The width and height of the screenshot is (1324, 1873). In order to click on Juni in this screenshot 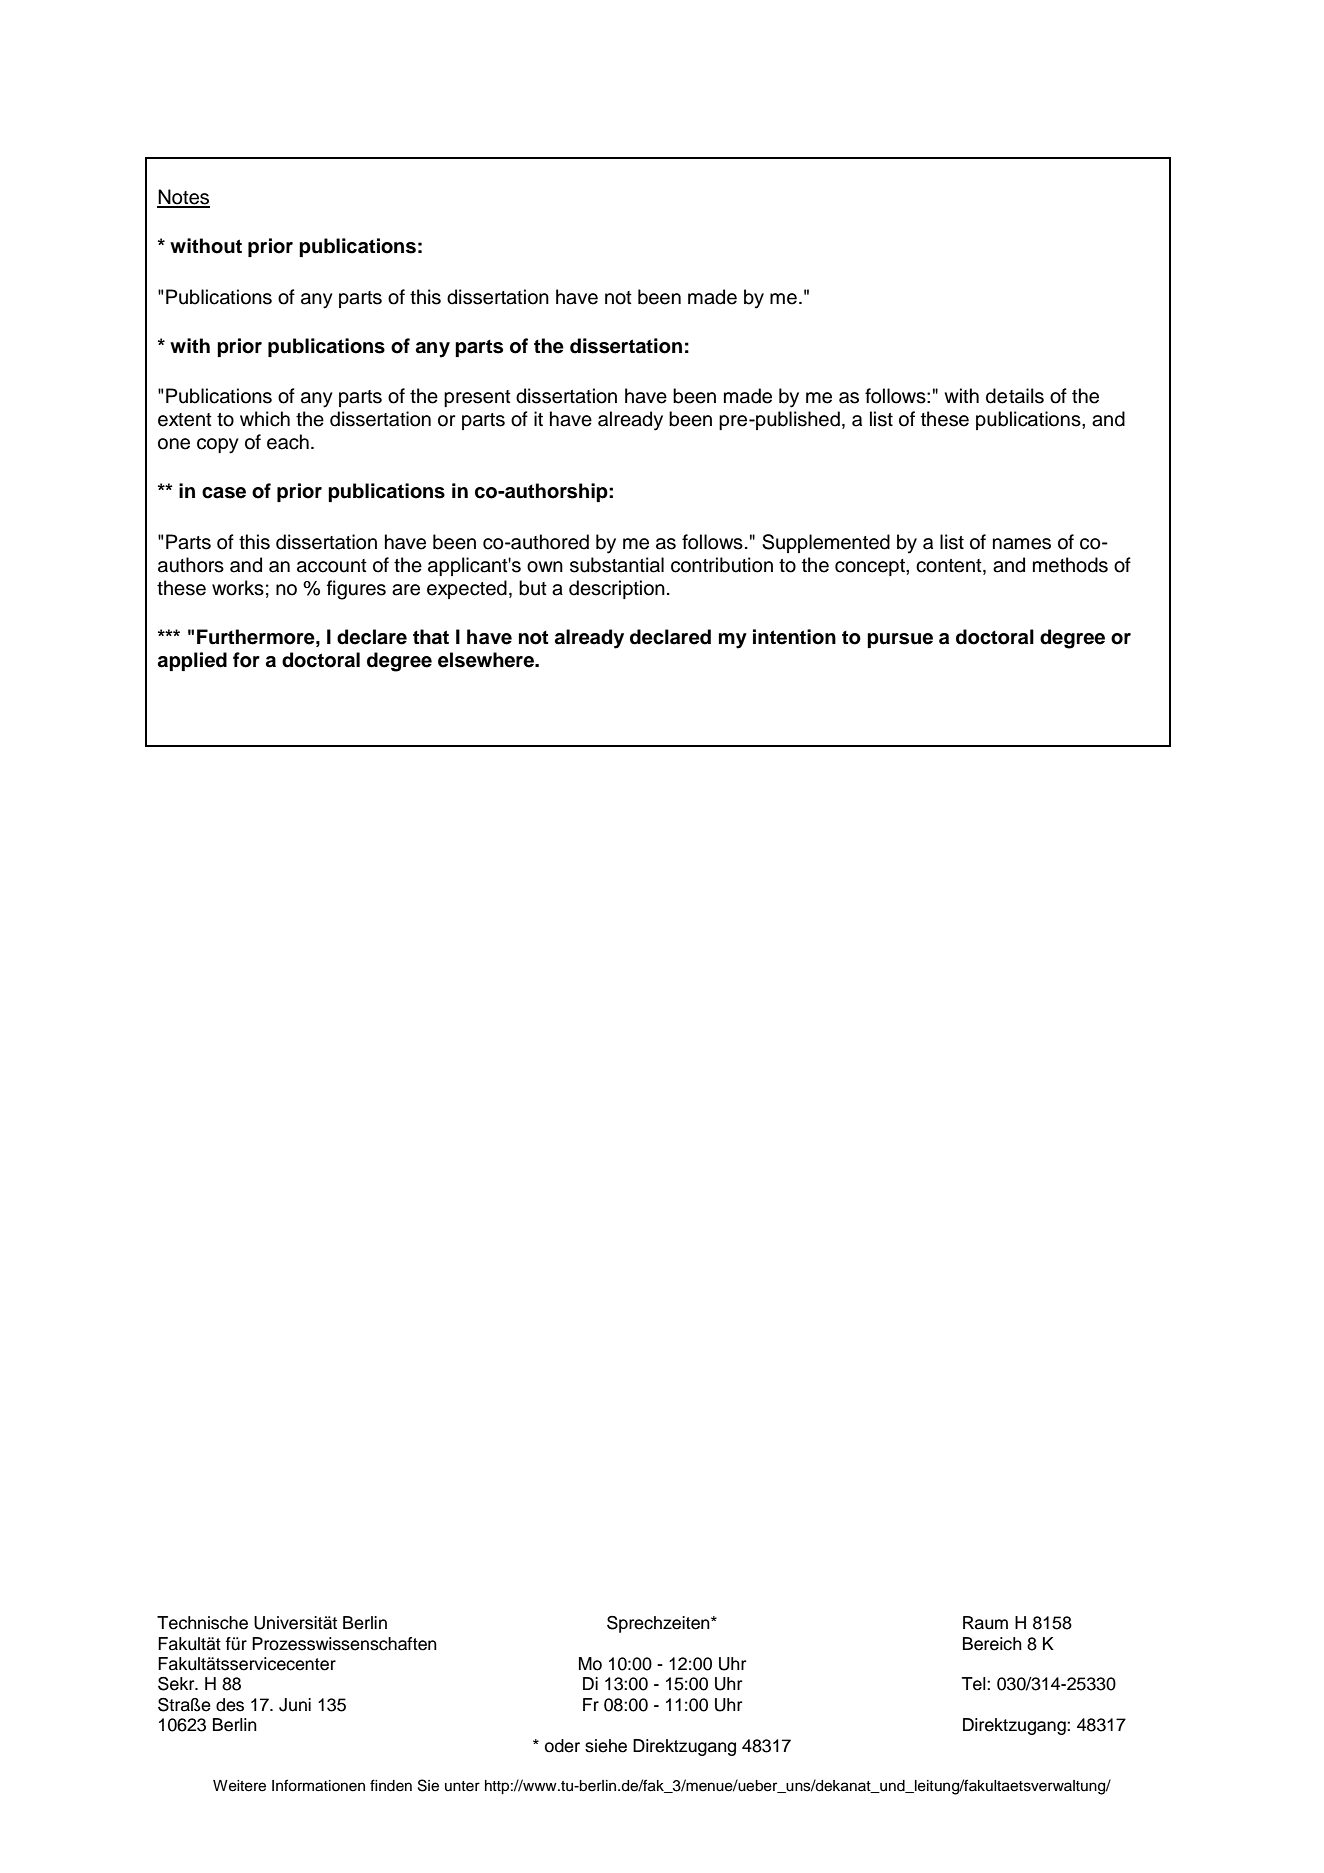, I will do `click(295, 1705)`.
